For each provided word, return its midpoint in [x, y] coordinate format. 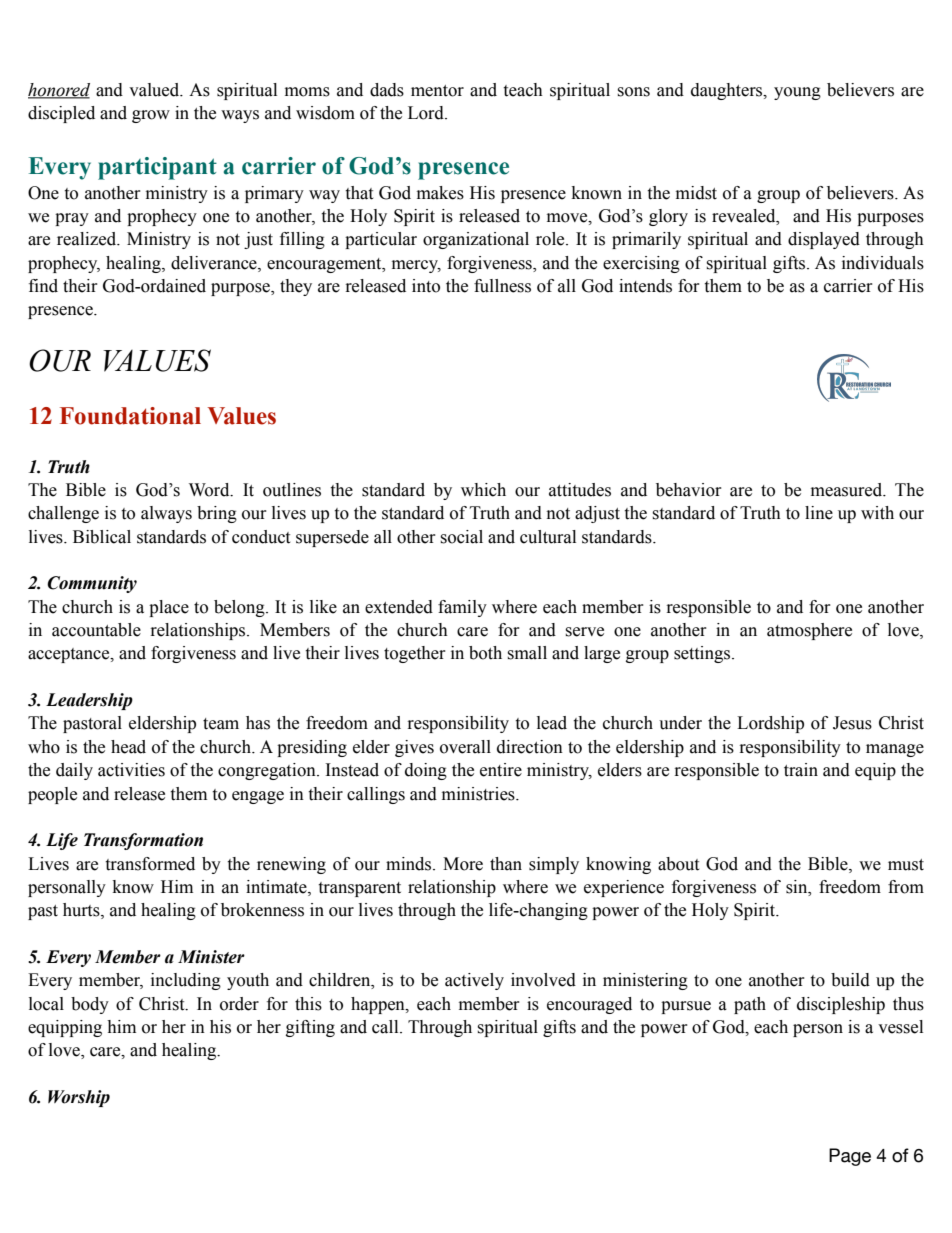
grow [151, 116]
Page [850, 1157]
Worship [79, 1098]
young [797, 93]
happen [379, 1005]
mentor [437, 91]
